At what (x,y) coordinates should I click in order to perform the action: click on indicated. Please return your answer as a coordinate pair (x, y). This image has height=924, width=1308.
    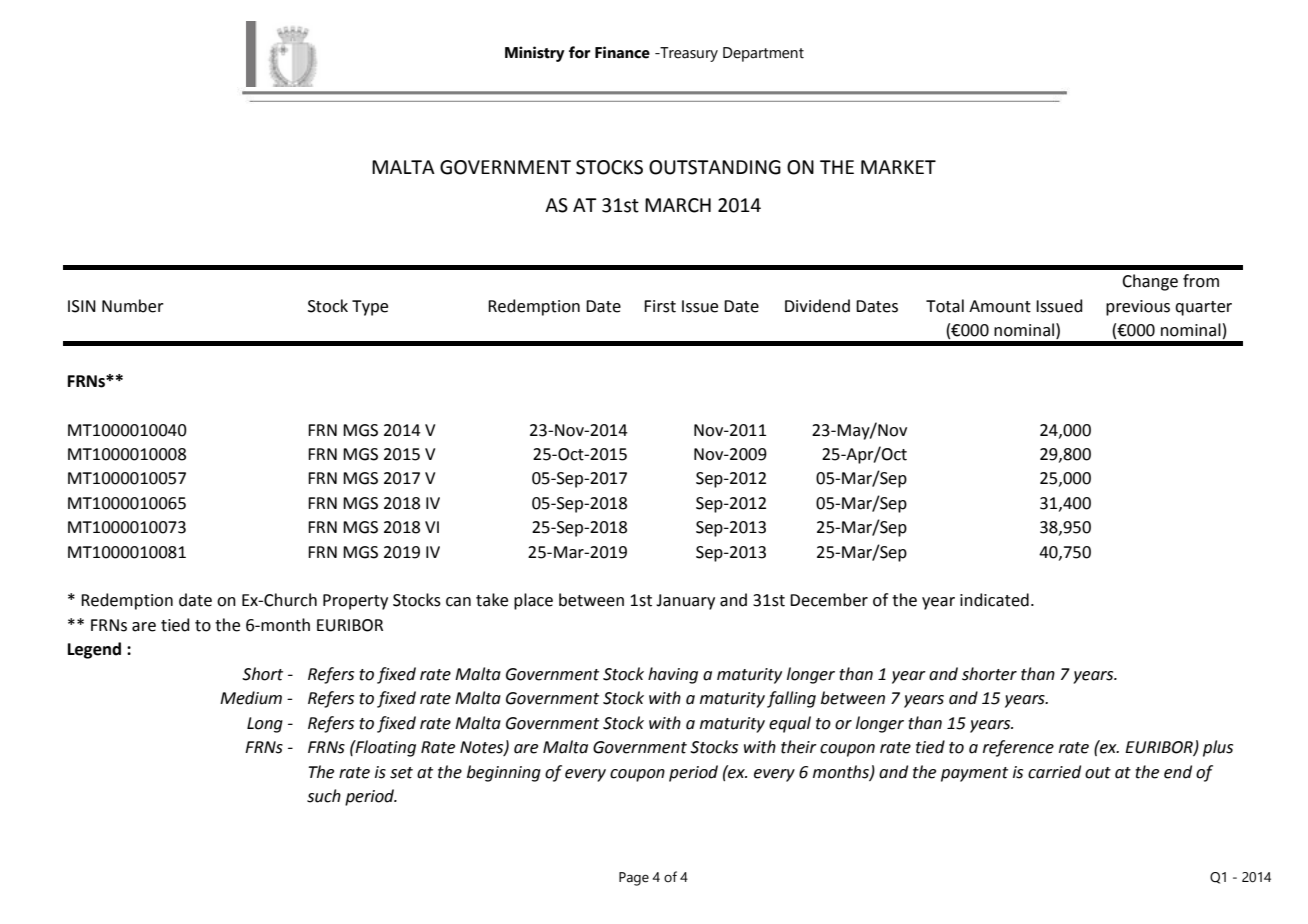
    Looking at the image, I should click on (994, 600).
